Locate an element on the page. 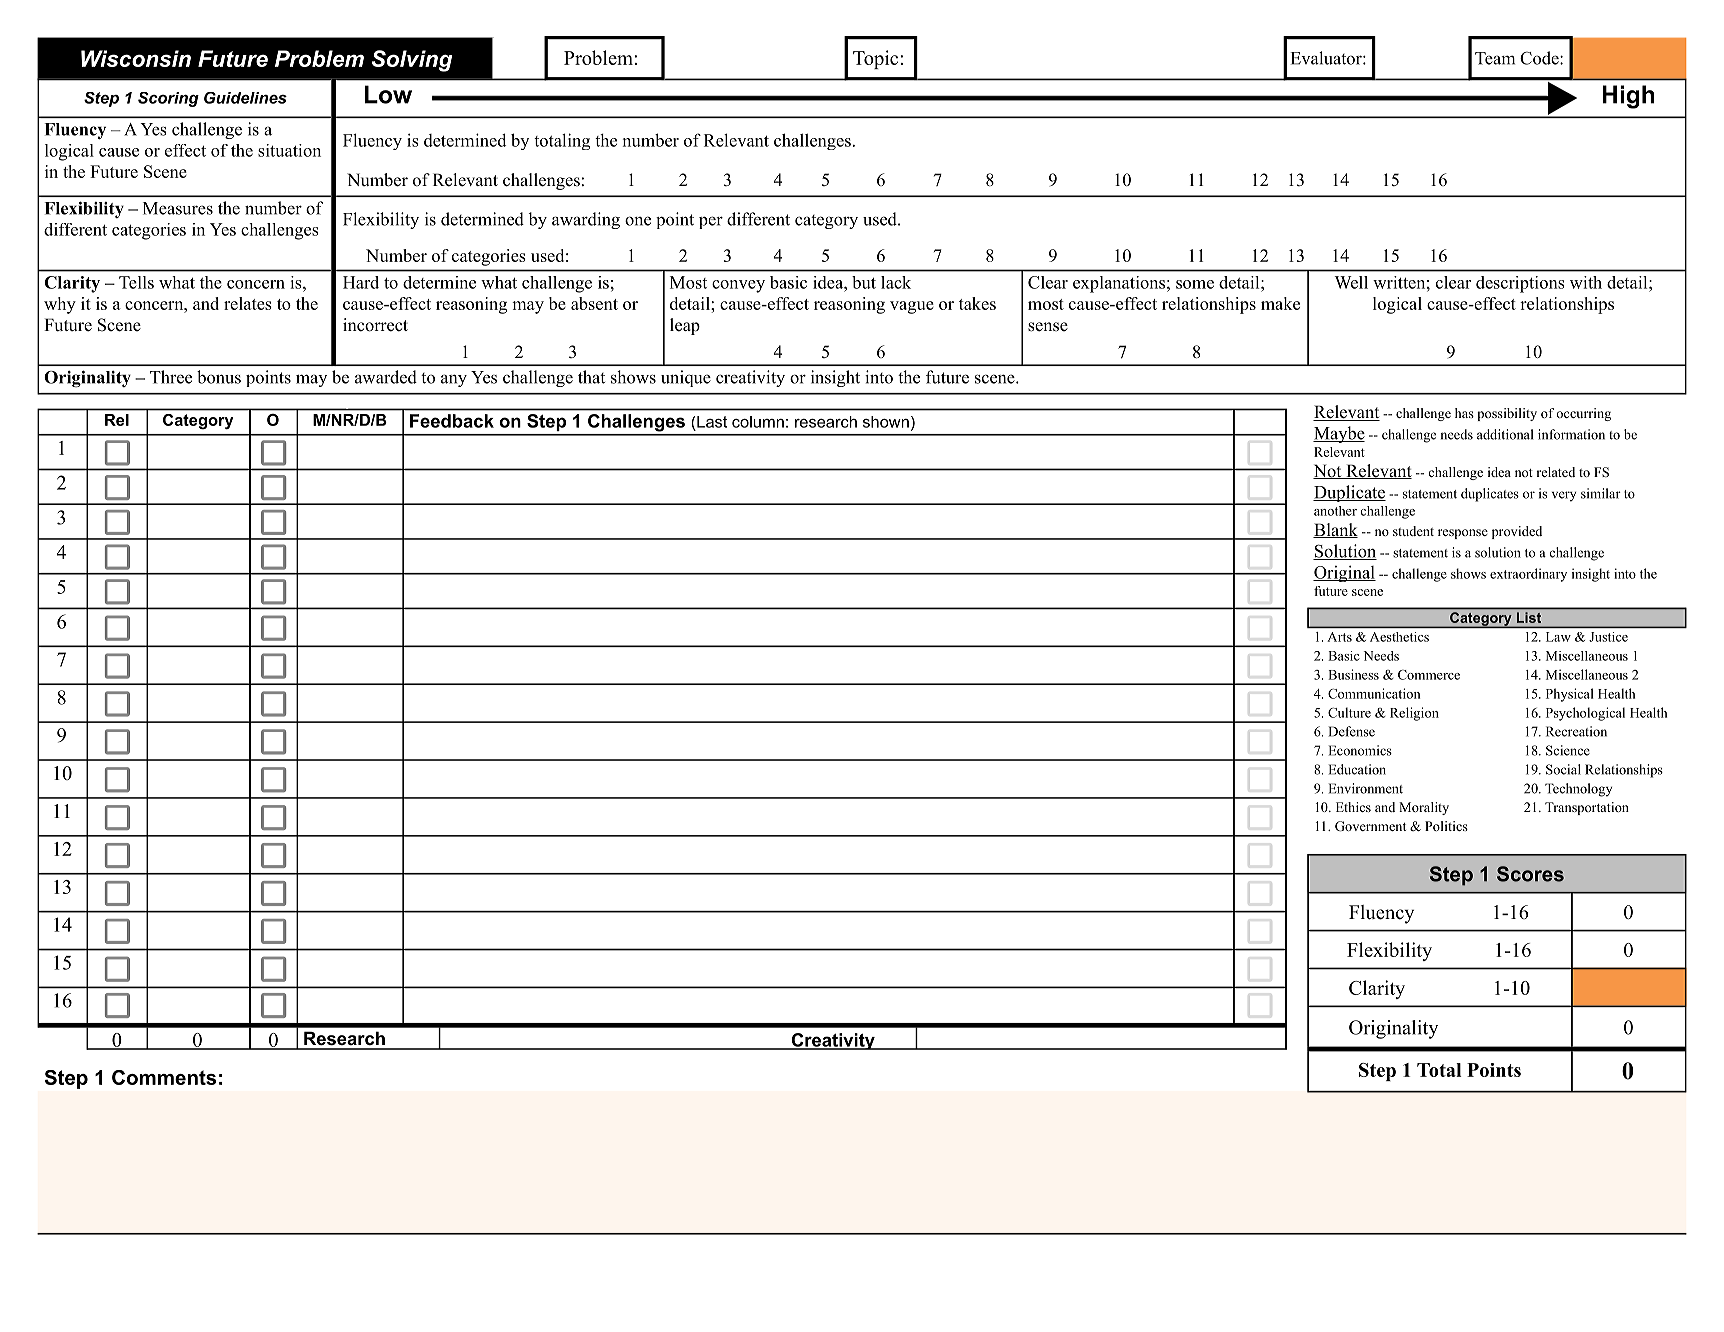  Feedback is located at coordinates (452, 421).
